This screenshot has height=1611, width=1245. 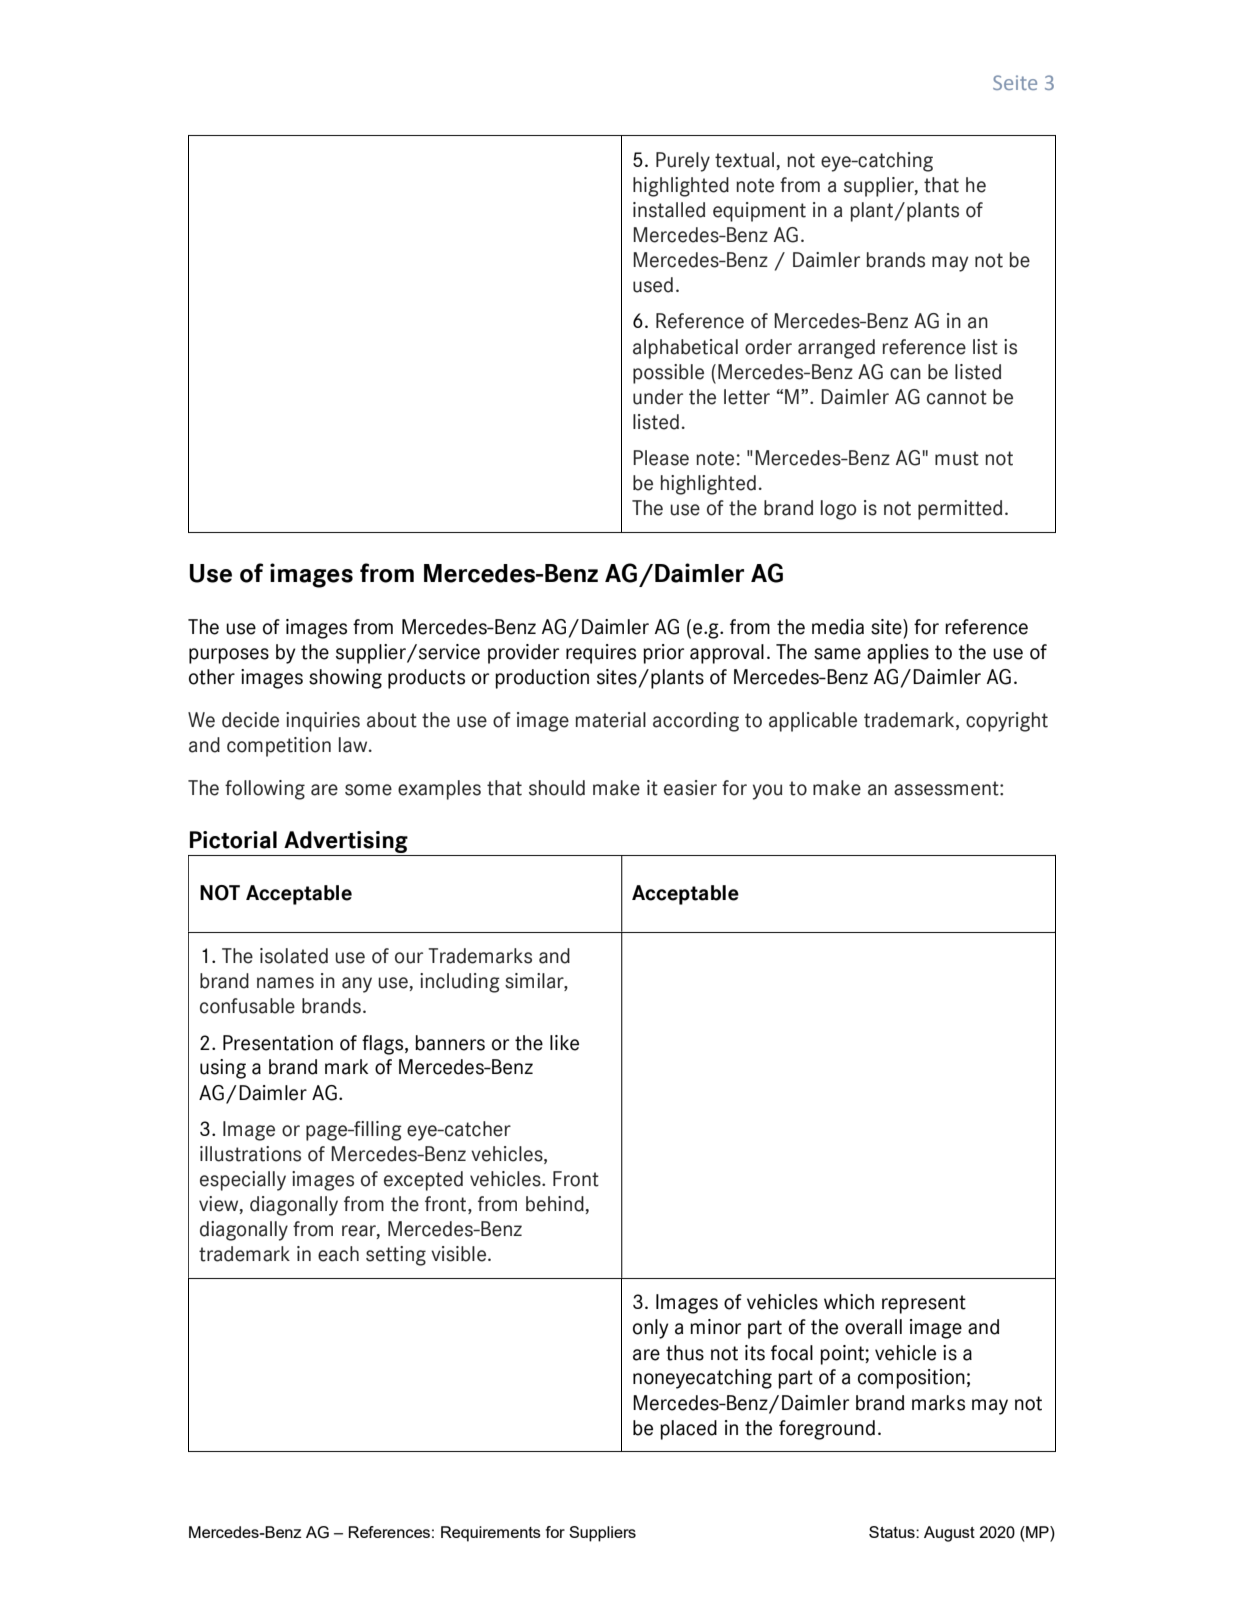 What do you see at coordinates (265, 790) in the screenshot?
I see `following` at bounding box center [265, 790].
